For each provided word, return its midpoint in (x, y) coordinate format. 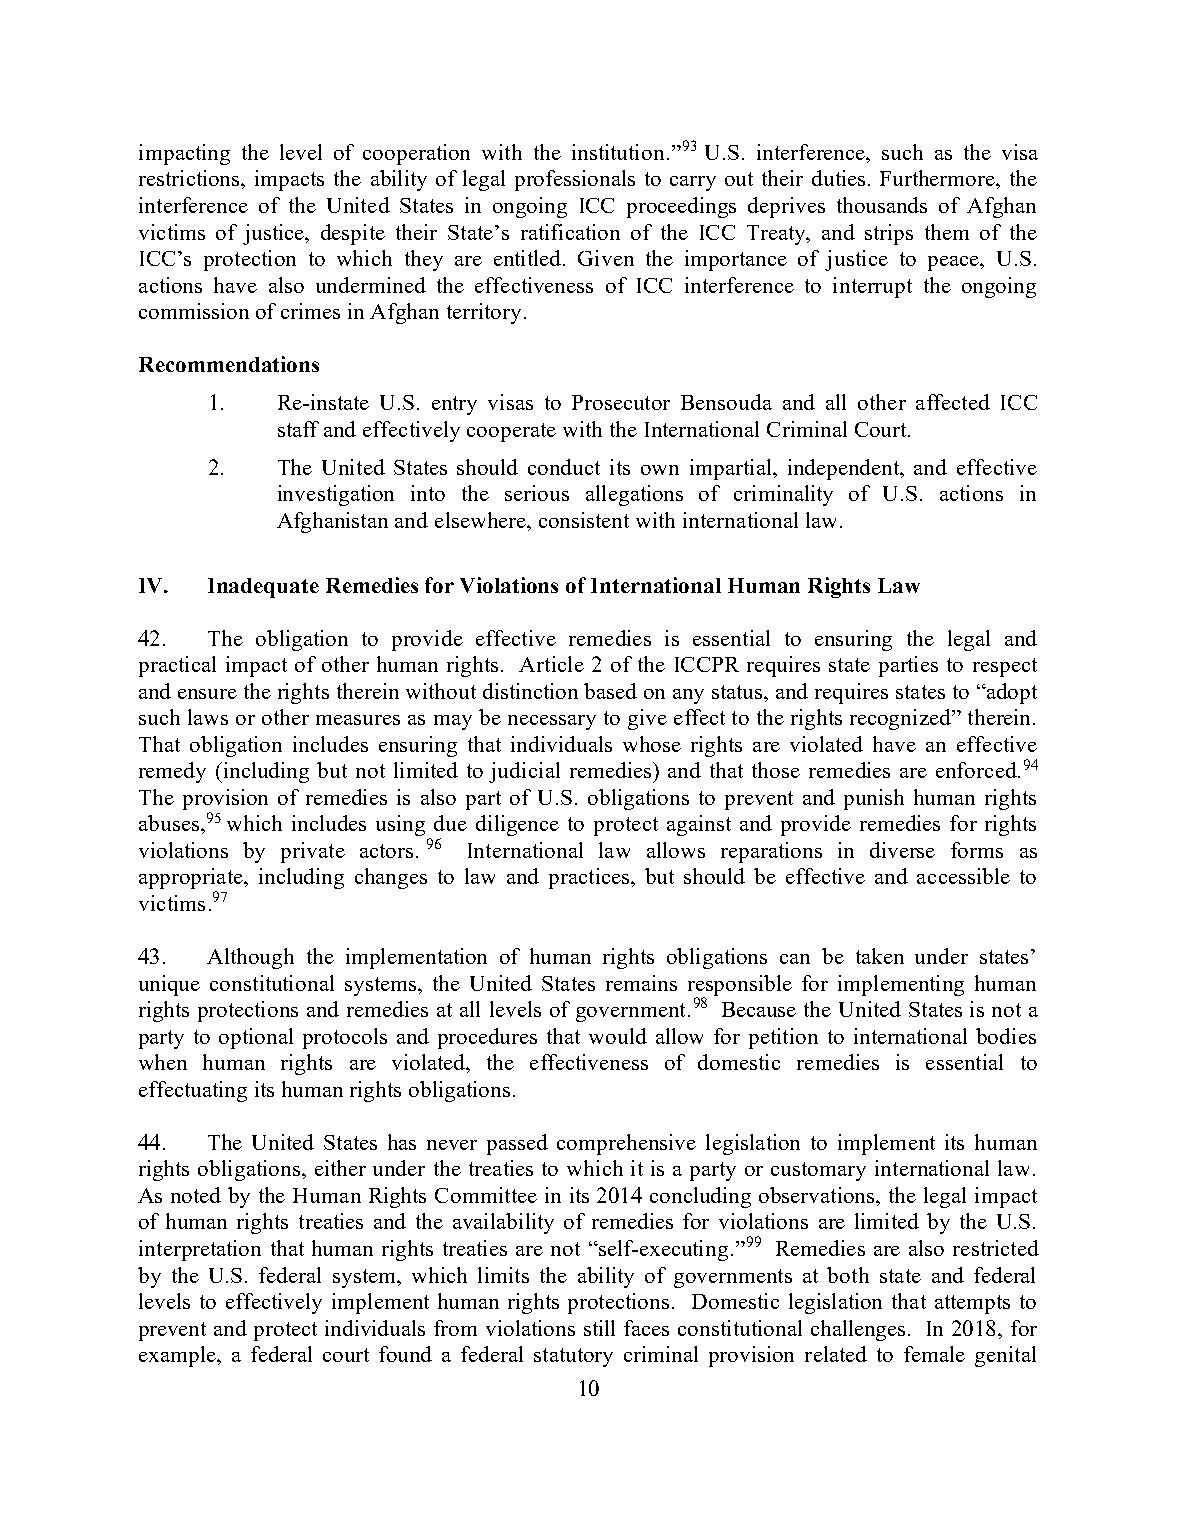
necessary (552, 722)
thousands (882, 205)
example (178, 1356)
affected (953, 402)
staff (298, 429)
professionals (575, 180)
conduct (564, 467)
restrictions (190, 178)
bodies (1006, 1036)
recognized (901, 719)
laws (208, 717)
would (618, 1036)
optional (256, 1038)
